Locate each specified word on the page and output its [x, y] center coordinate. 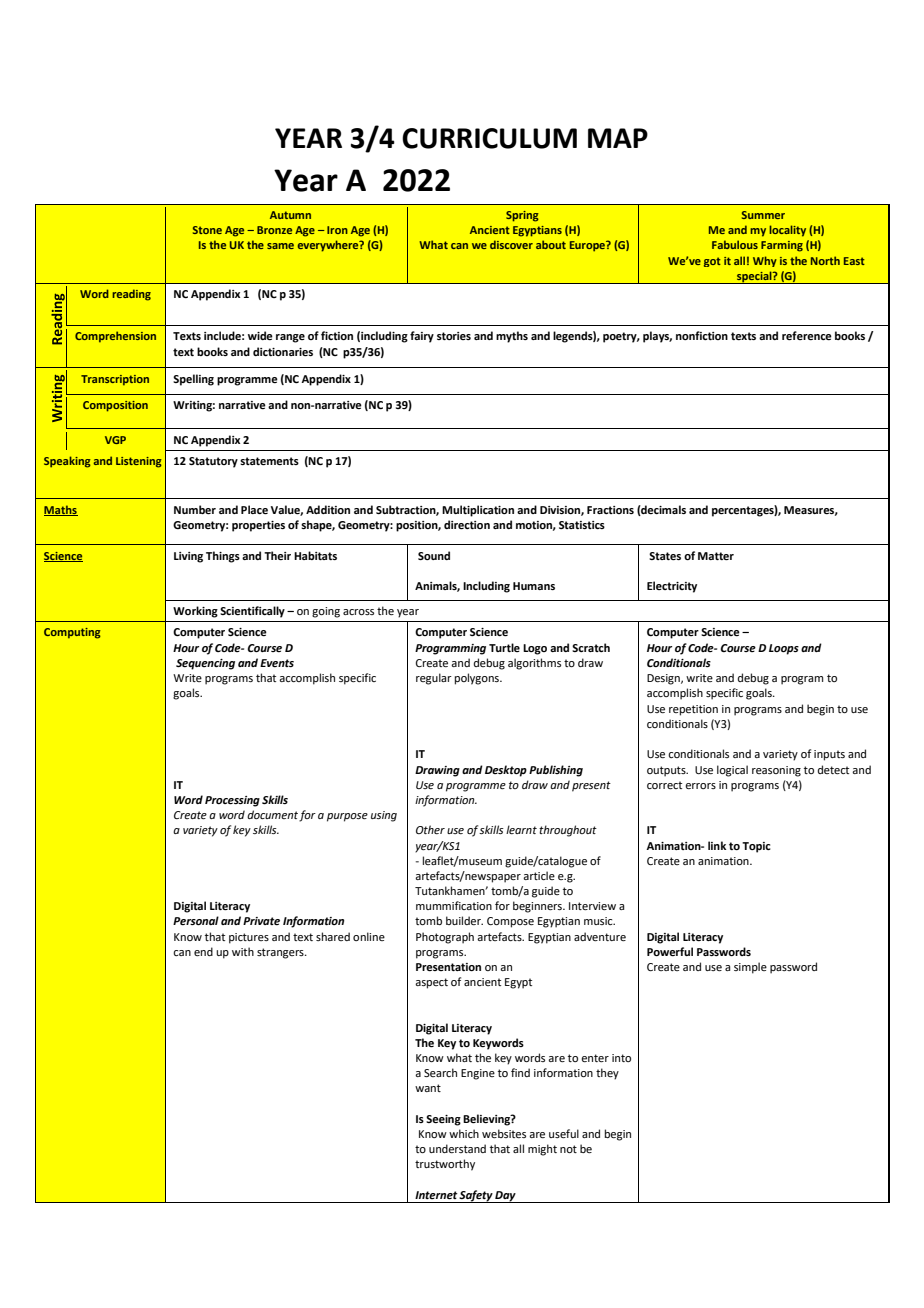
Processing [232, 801]
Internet [436, 1195]
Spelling [193, 380]
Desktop [506, 771]
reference [807, 335]
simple [750, 968]
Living [188, 557]
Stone [207, 230]
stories [454, 336]
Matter [716, 556]
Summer [763, 215]
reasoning [776, 771]
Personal [196, 920]
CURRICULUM [489, 138]
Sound [434, 555]
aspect [431, 983]
